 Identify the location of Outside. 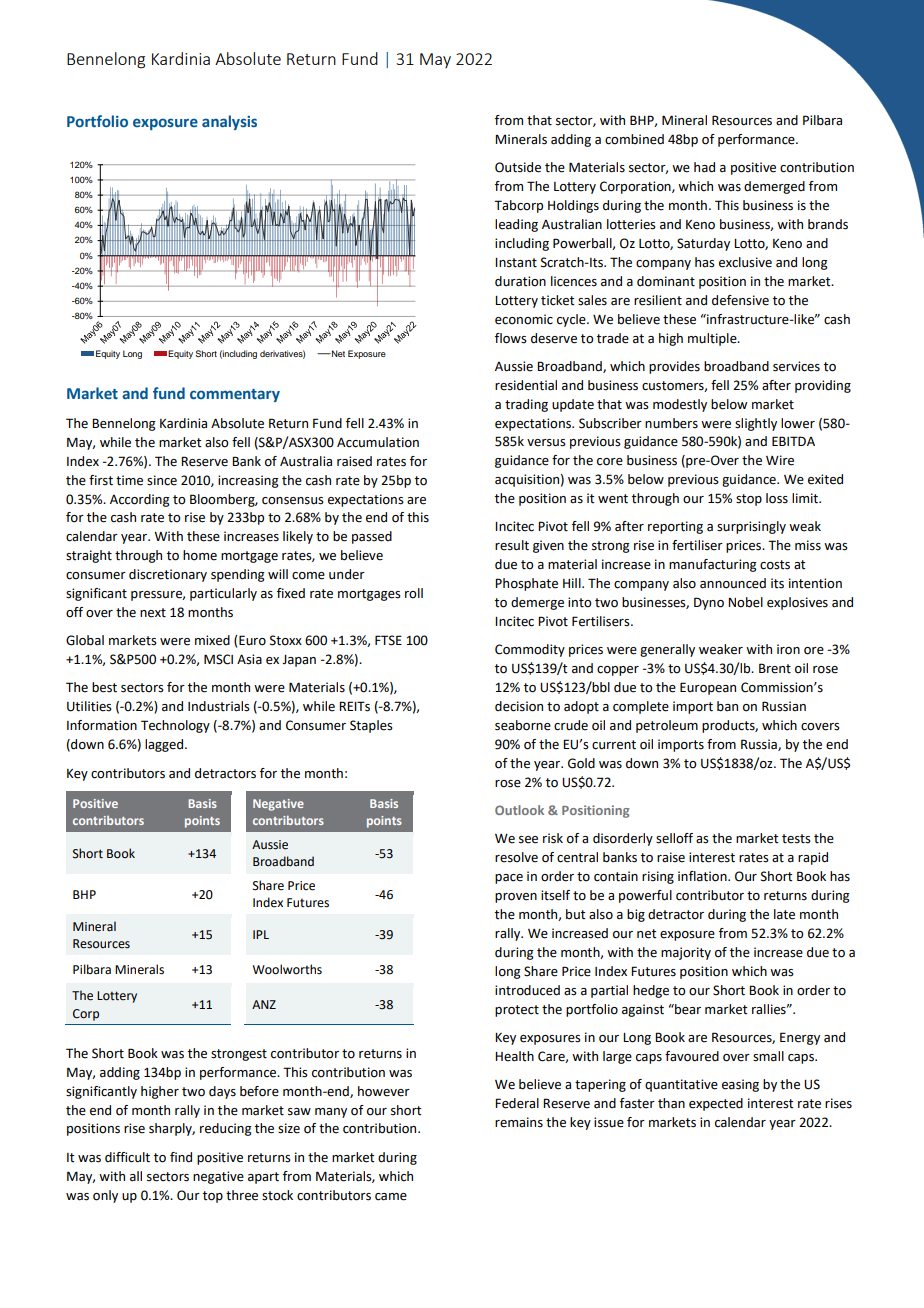
(518, 167).
